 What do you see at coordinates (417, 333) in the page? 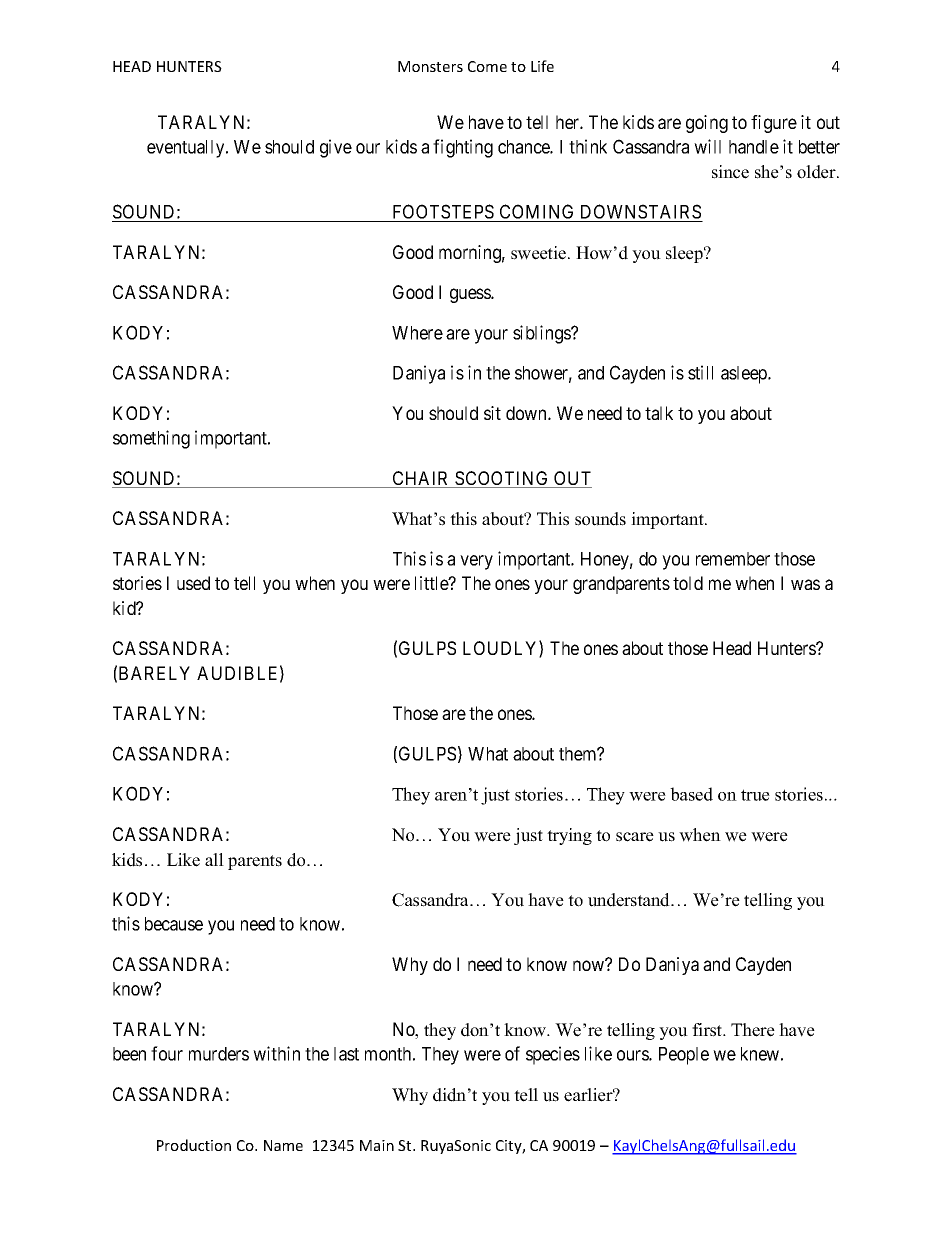
I see `Where` at bounding box center [417, 333].
